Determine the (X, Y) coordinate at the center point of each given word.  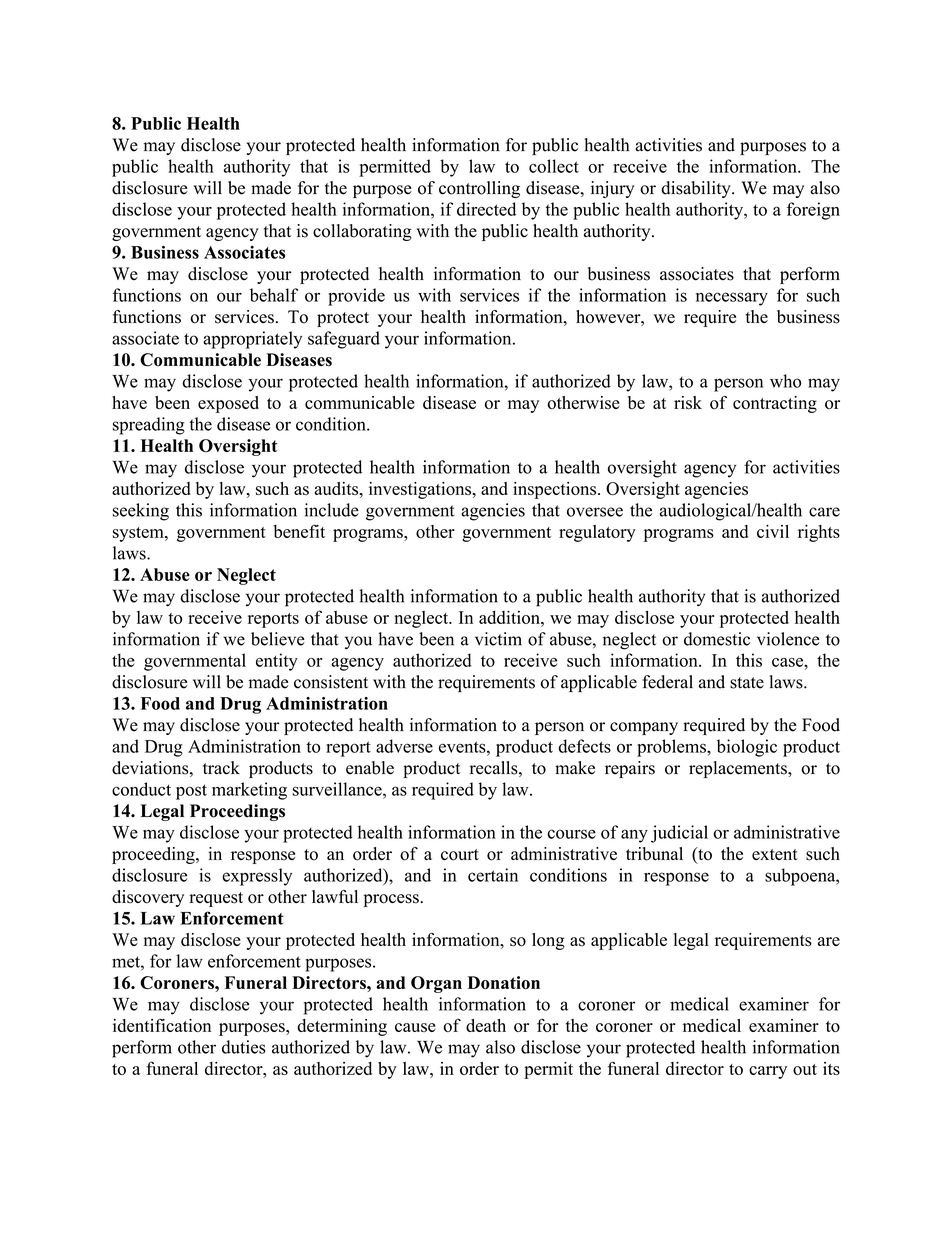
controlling (479, 189)
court (460, 855)
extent (775, 854)
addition (510, 617)
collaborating (362, 232)
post (191, 792)
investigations (421, 490)
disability (697, 189)
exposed (228, 404)
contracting (775, 404)
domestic (717, 639)
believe (278, 639)
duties (244, 1047)
